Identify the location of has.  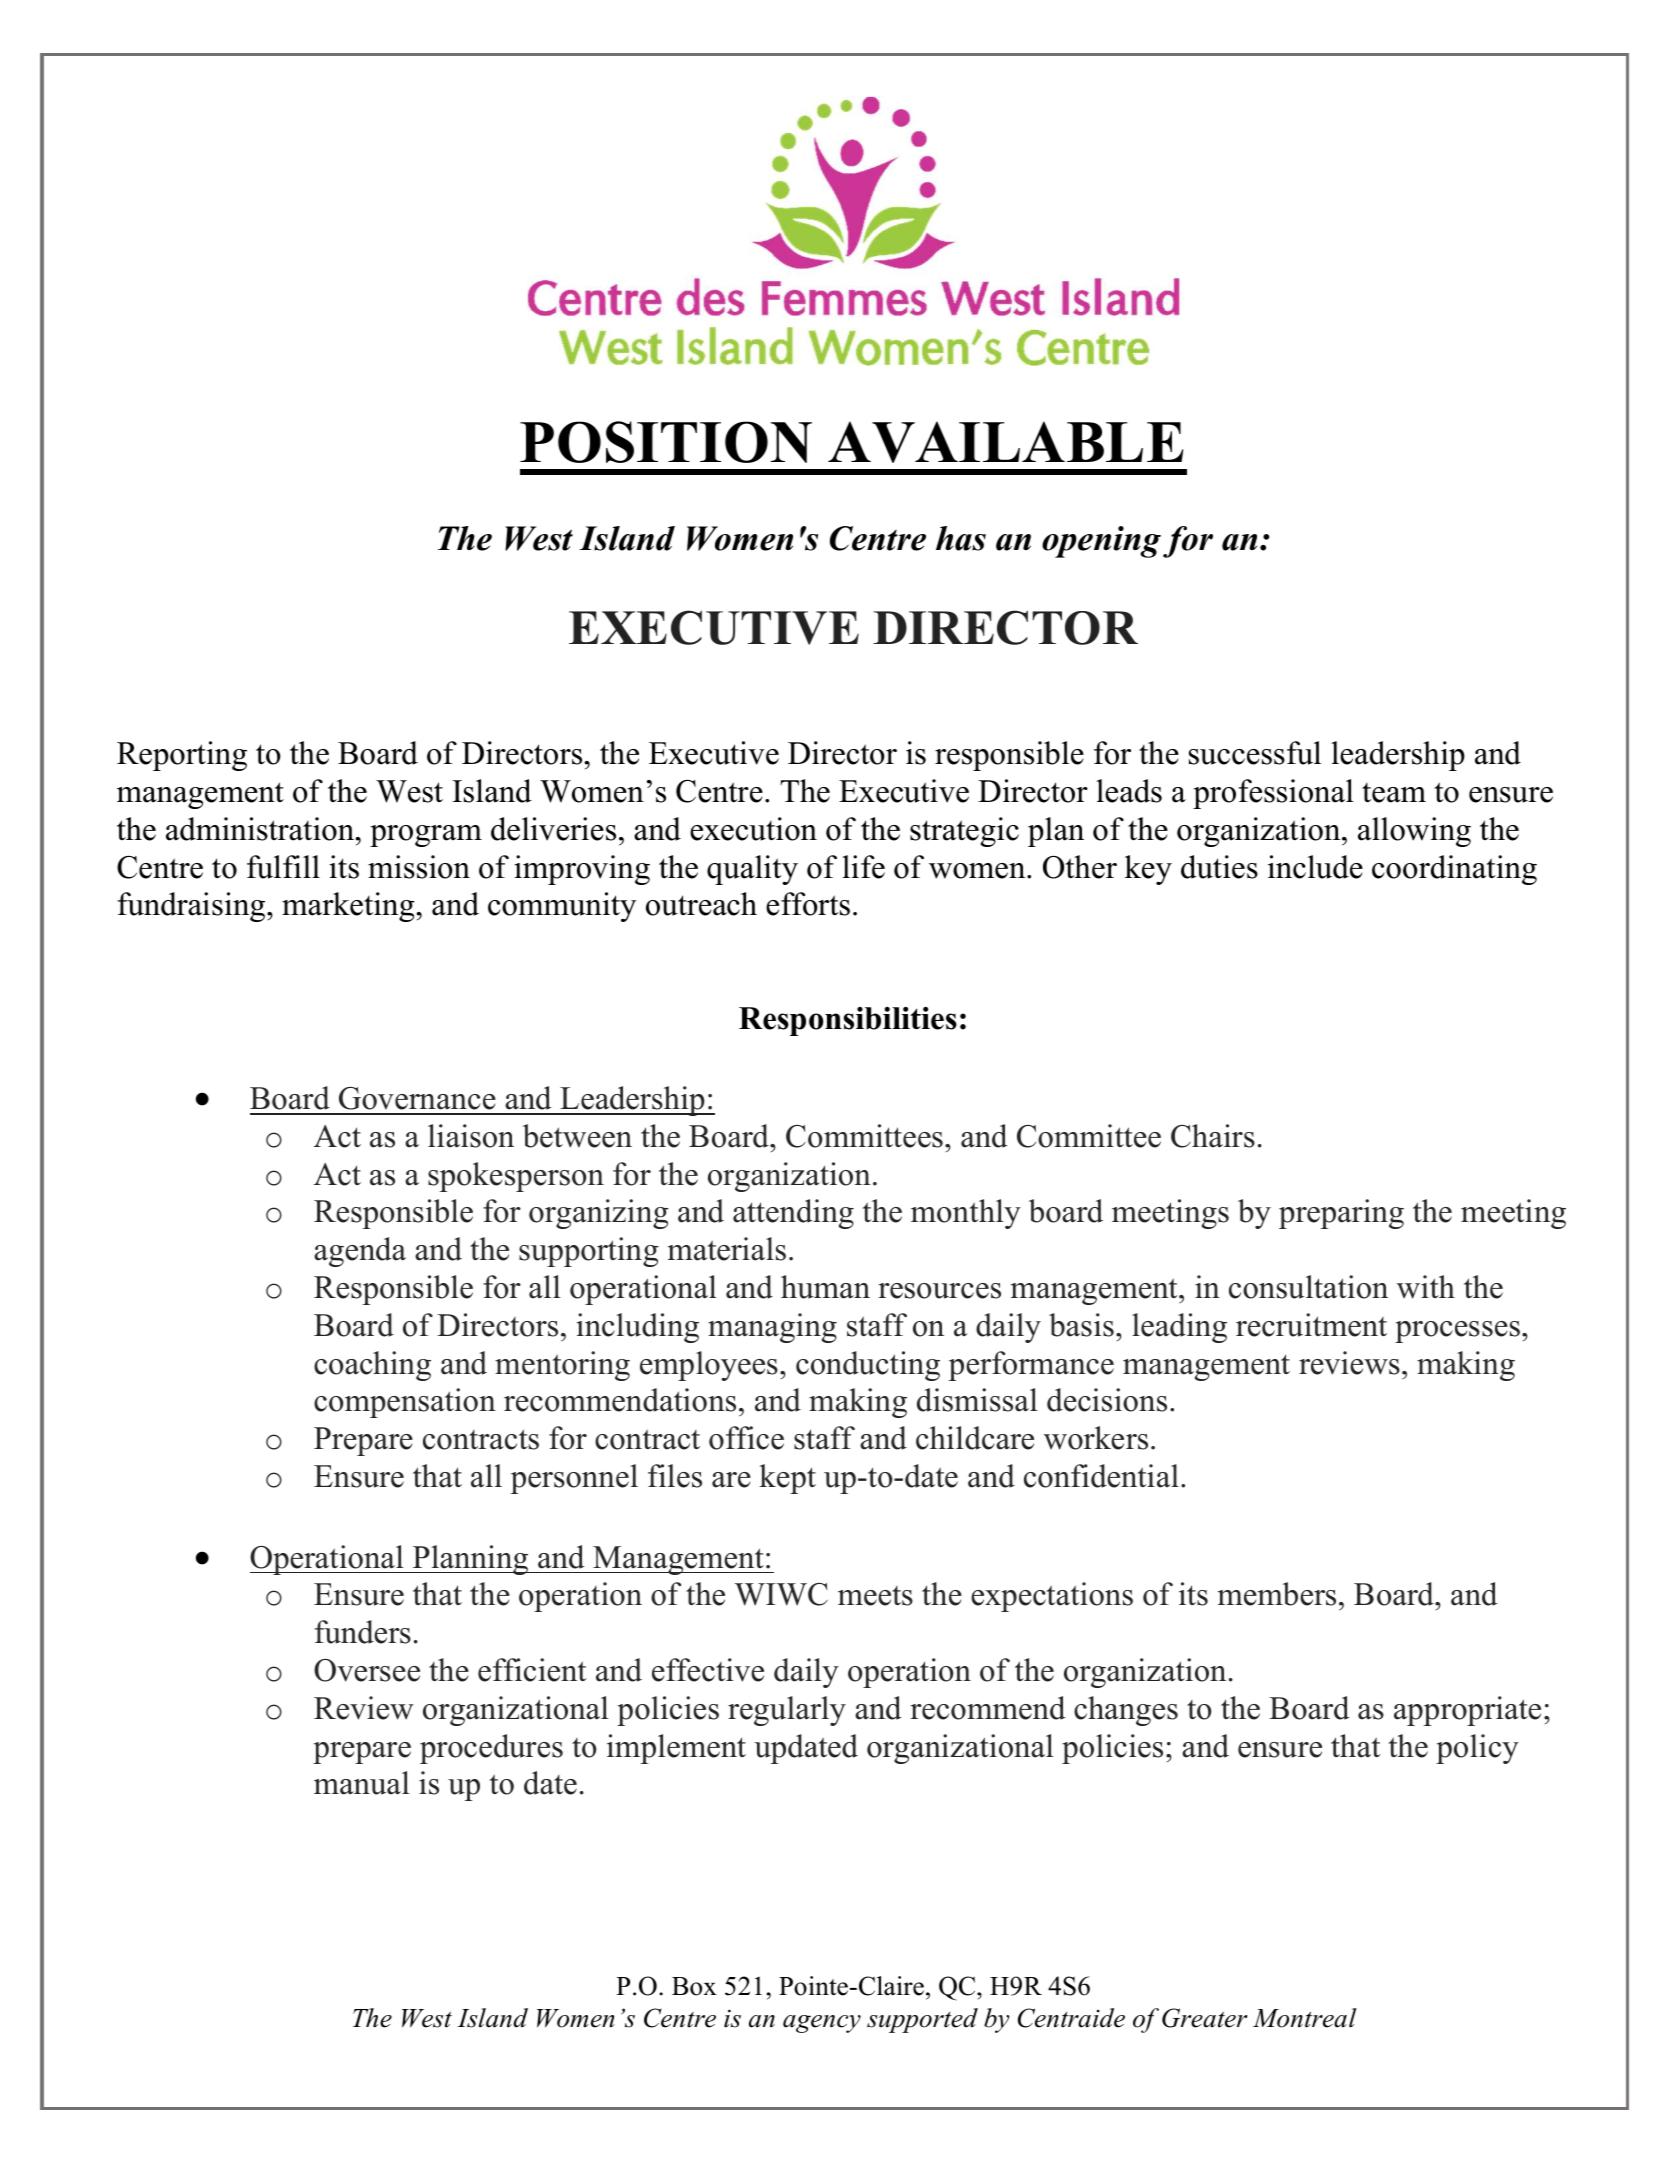
(961, 538).
